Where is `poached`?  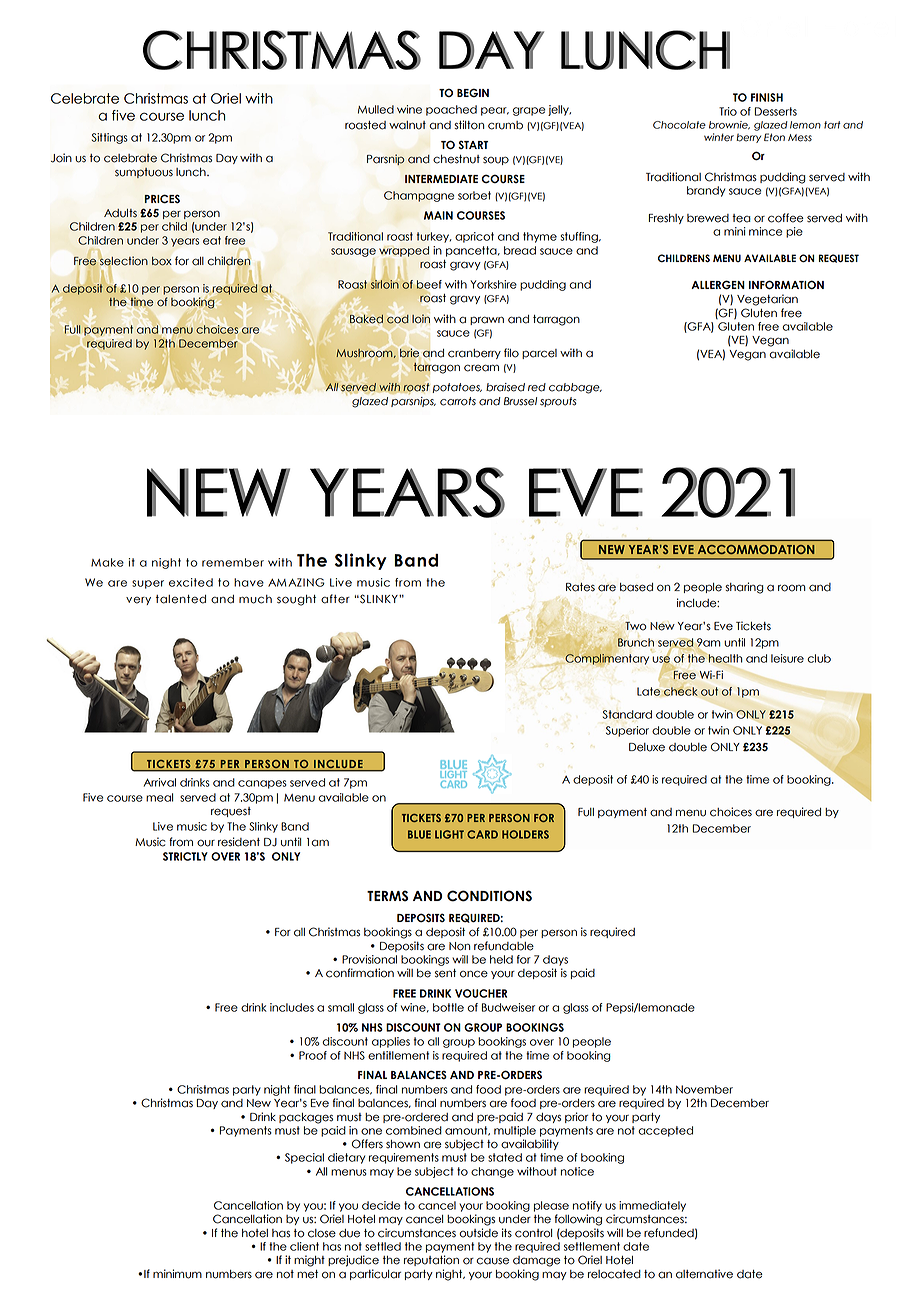
poached is located at coordinates (451, 110).
